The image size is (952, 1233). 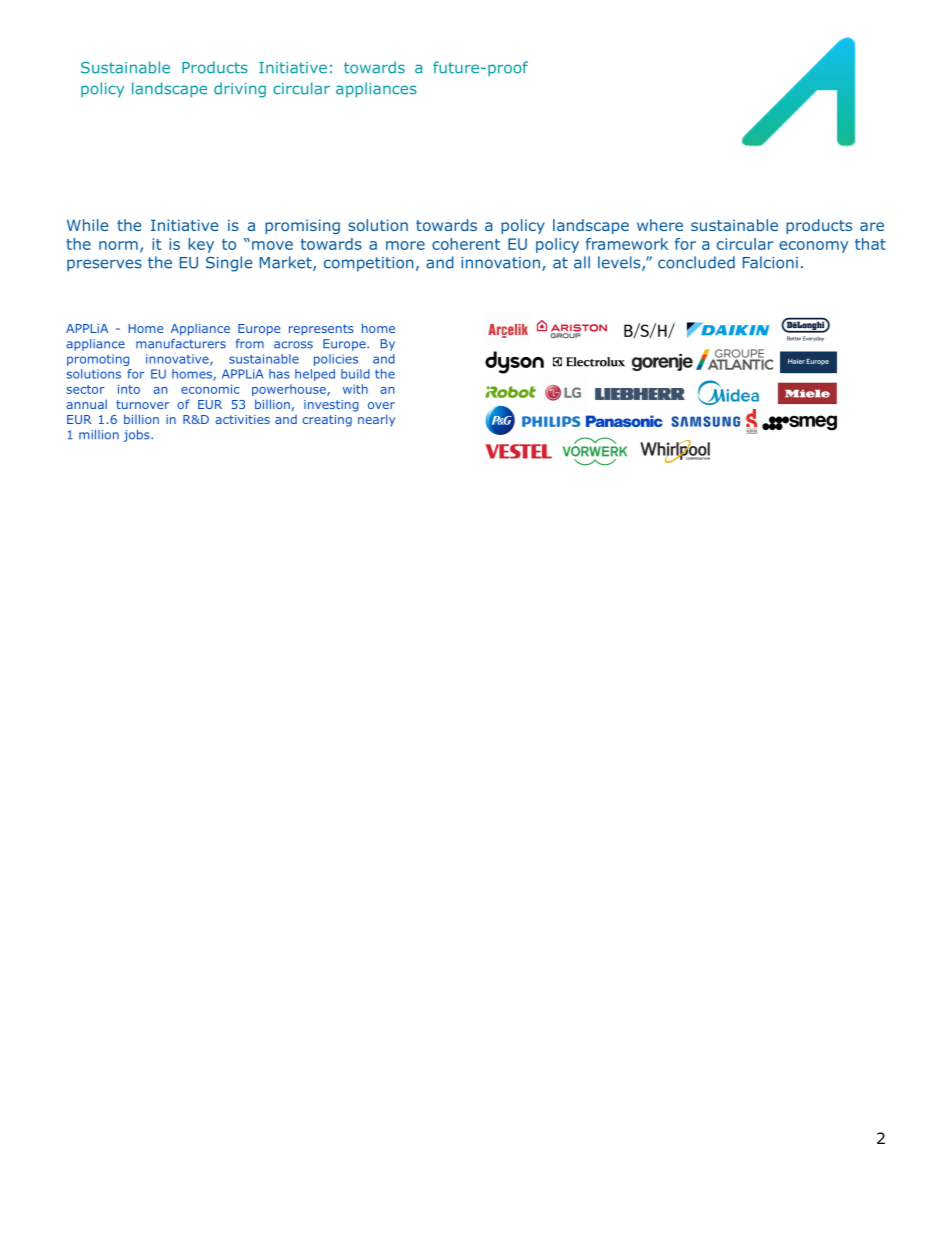 What do you see at coordinates (660, 225) in the page?
I see `where` at bounding box center [660, 225].
